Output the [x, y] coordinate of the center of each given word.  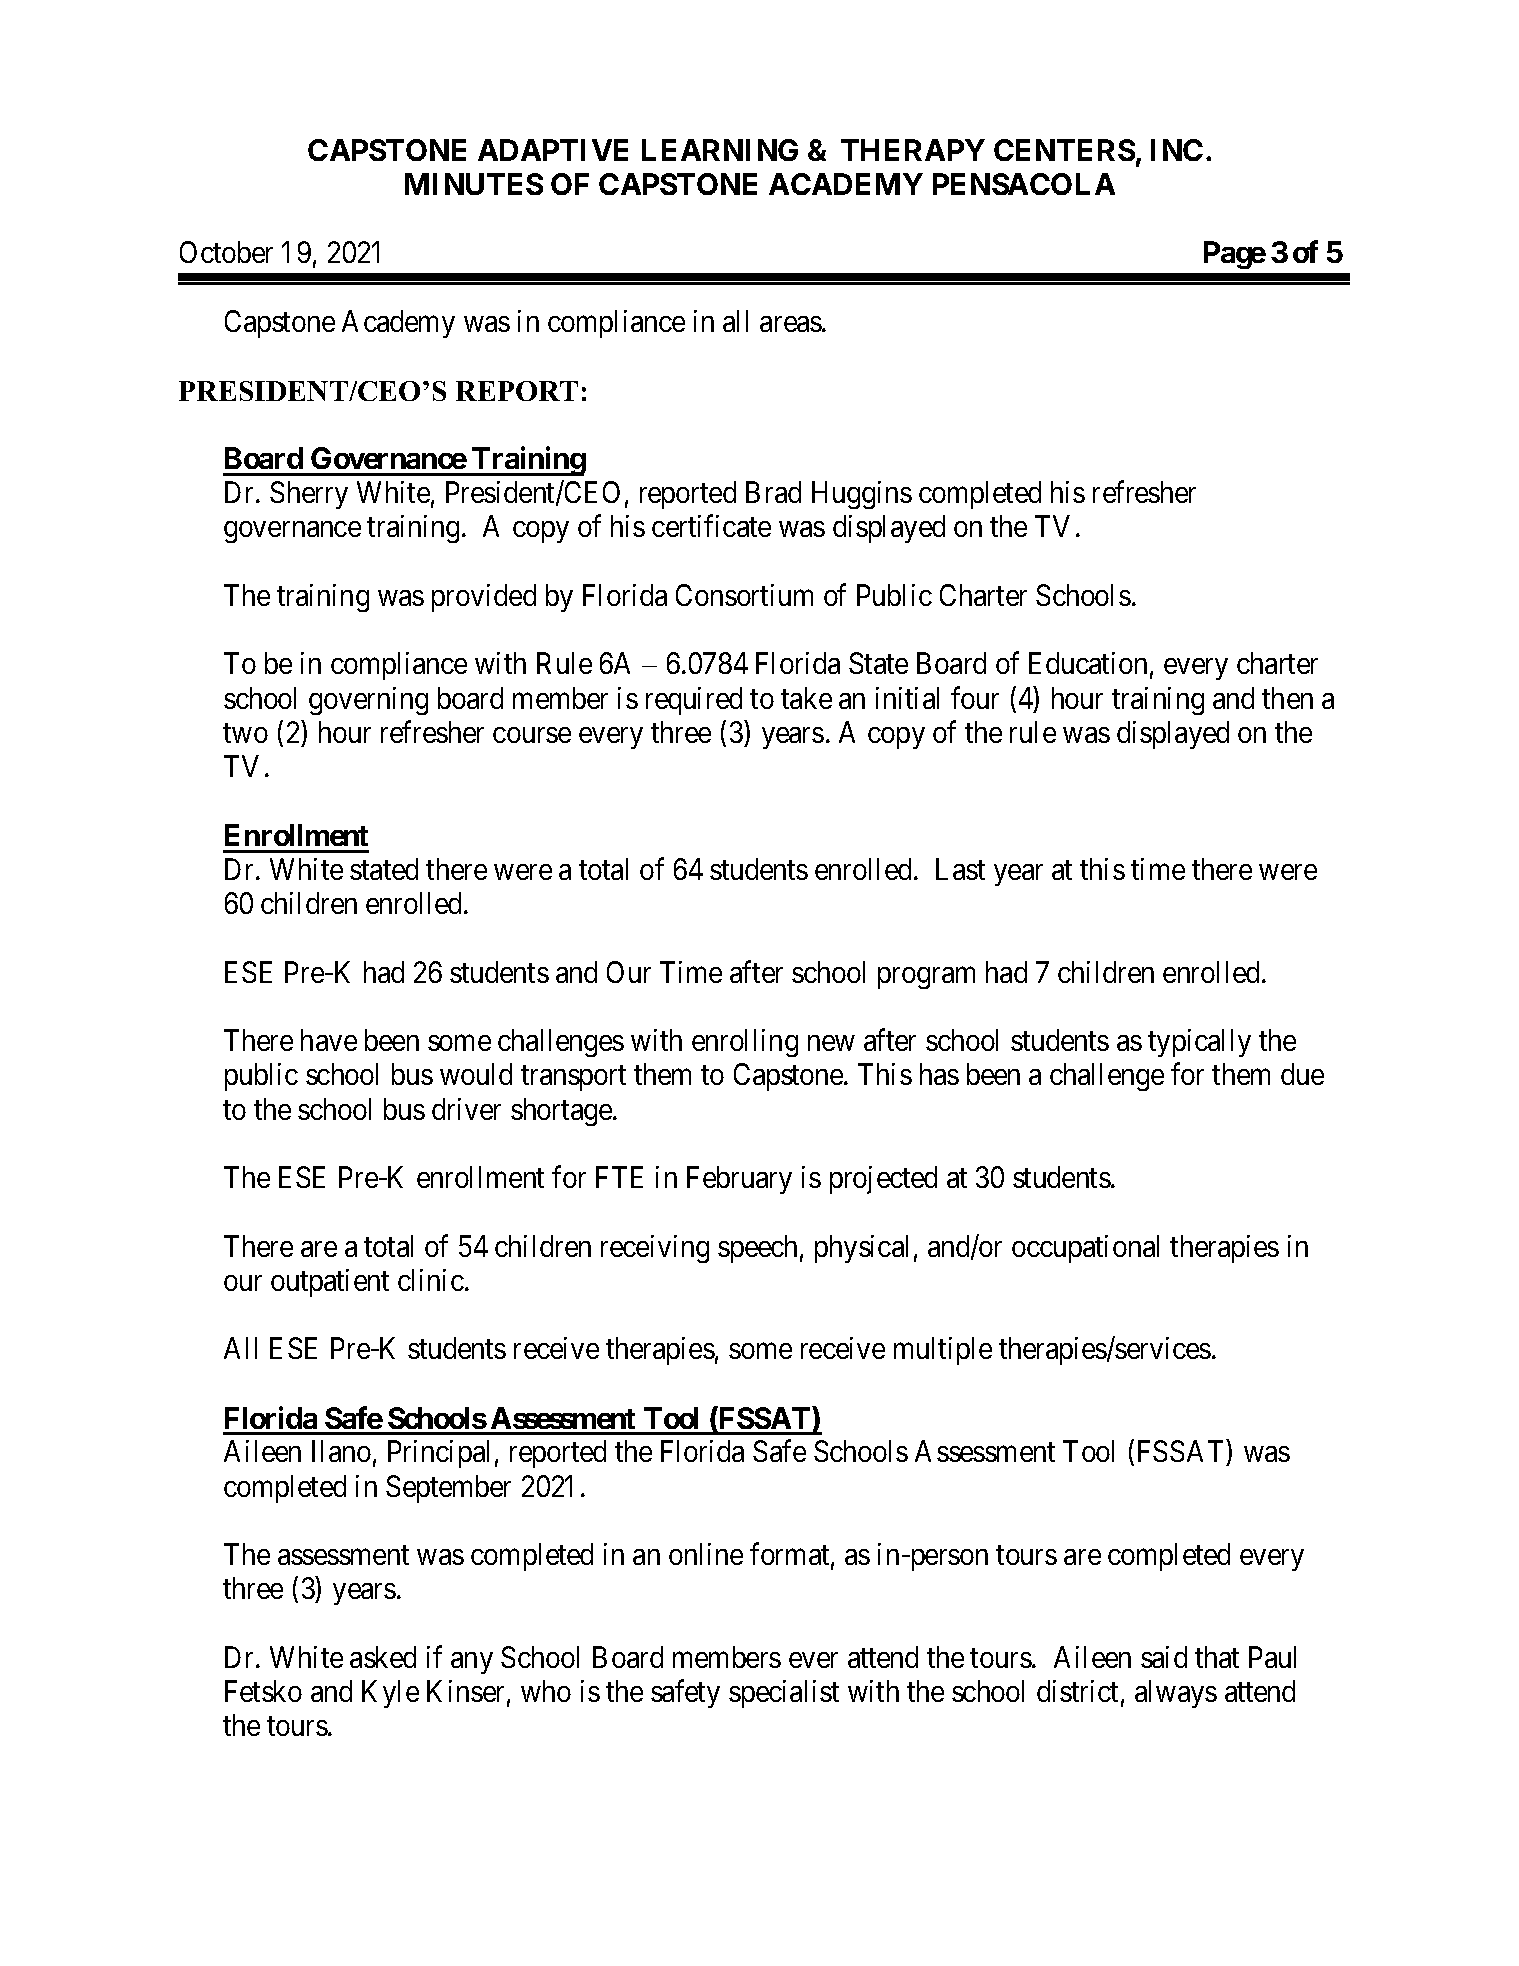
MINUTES [474, 184]
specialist [784, 1694]
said [1164, 1657]
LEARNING [720, 150]
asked [383, 1657]
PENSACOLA [1024, 184]
